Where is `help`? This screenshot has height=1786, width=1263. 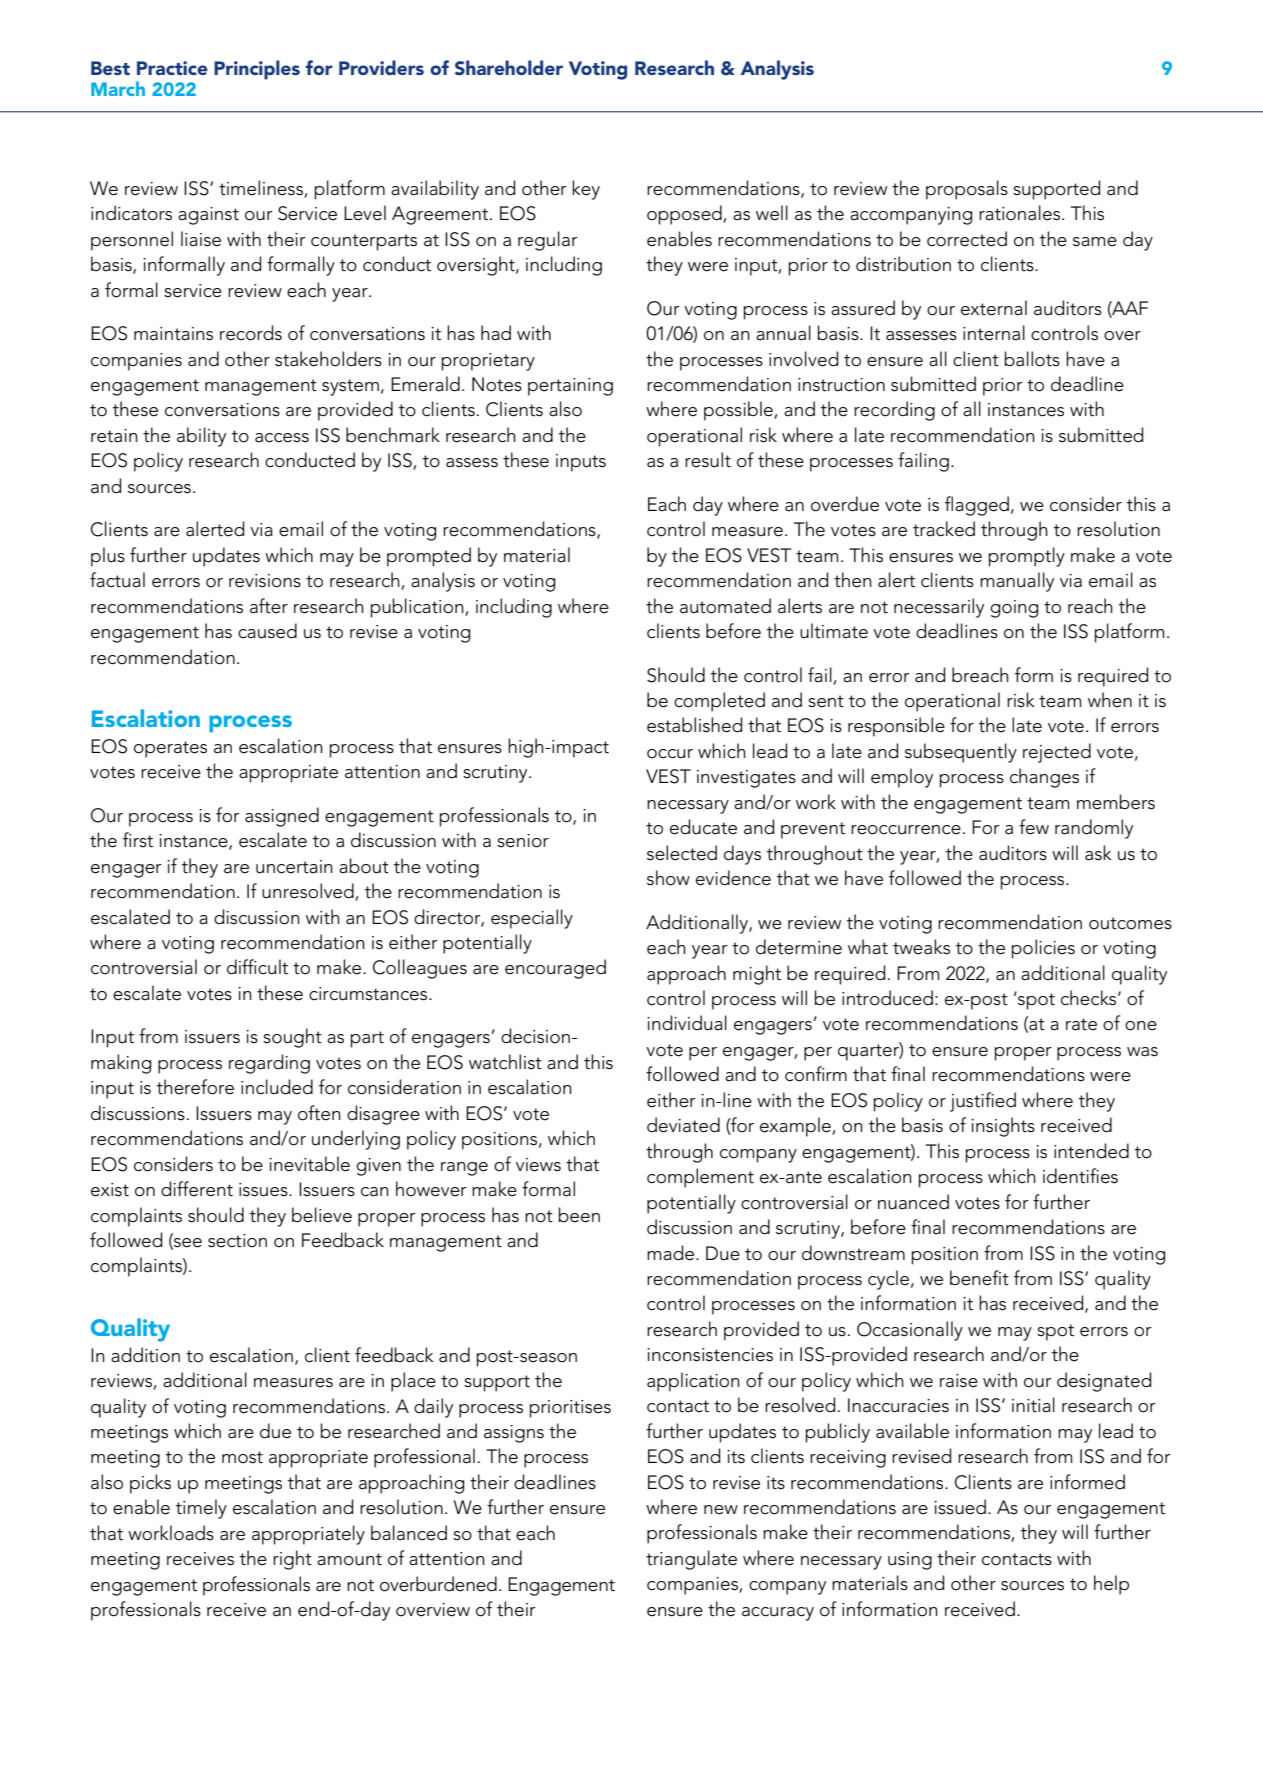 help is located at coordinates (1111, 1585).
